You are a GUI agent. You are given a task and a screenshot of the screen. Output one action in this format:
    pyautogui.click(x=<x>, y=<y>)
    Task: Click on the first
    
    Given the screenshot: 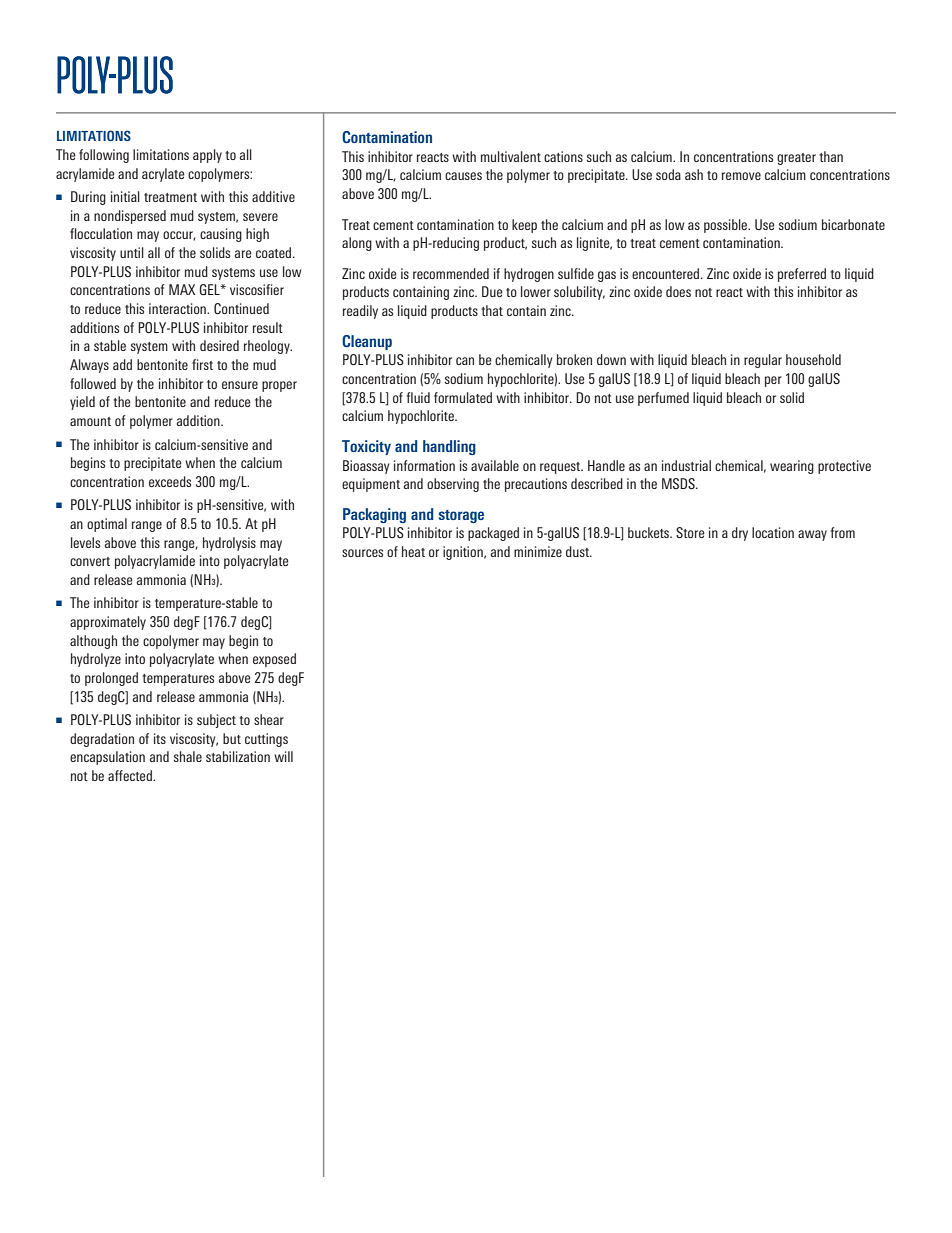 What is the action you would take?
    pyautogui.click(x=202, y=364)
